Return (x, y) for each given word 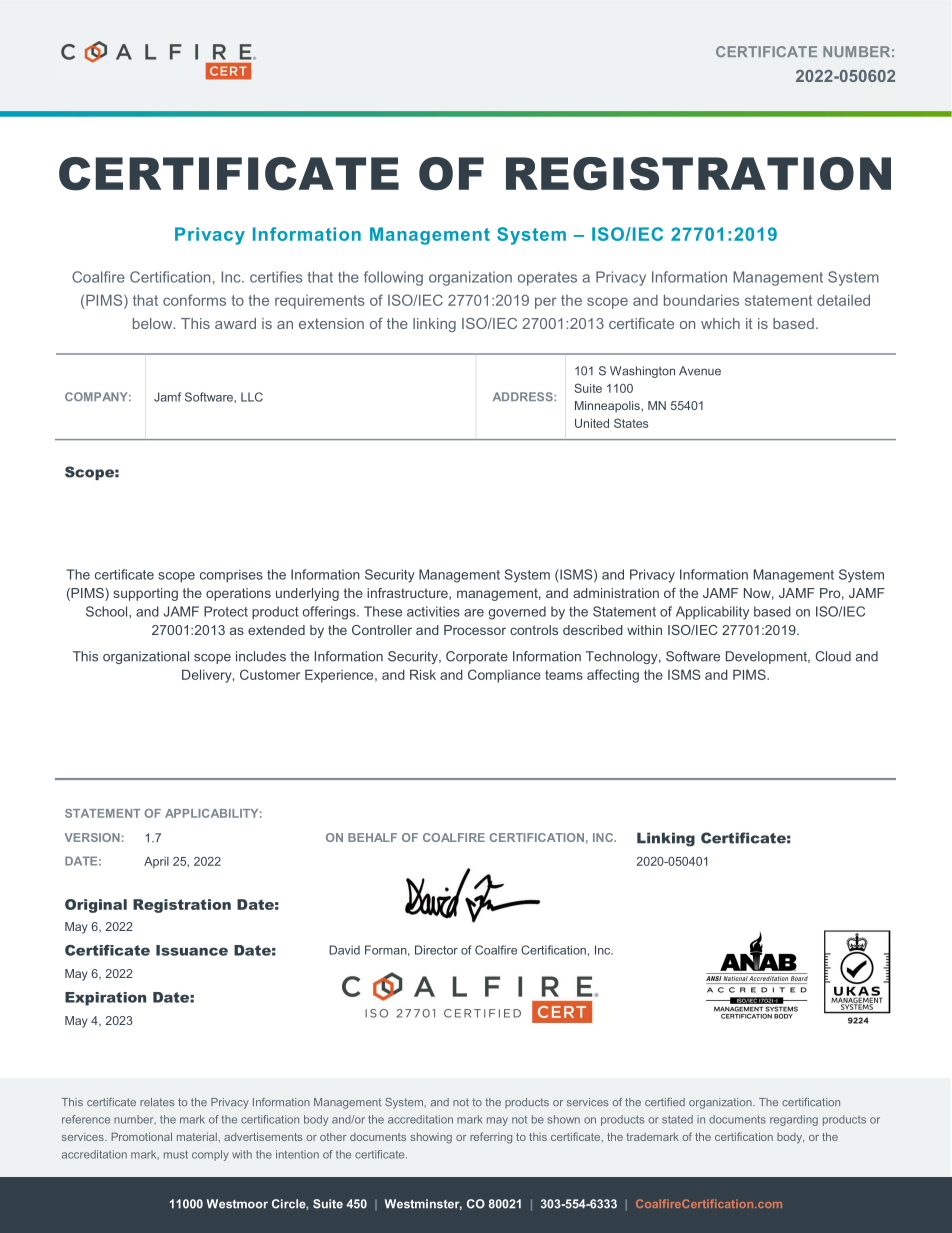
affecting (613, 676)
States (631, 423)
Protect (226, 611)
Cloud (833, 656)
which (720, 323)
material (197, 1137)
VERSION (92, 837)
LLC (252, 397)
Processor (475, 630)
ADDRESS (524, 396)
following (393, 278)
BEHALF (372, 837)
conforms (194, 300)
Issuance (192, 950)
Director (436, 950)
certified (665, 1102)
